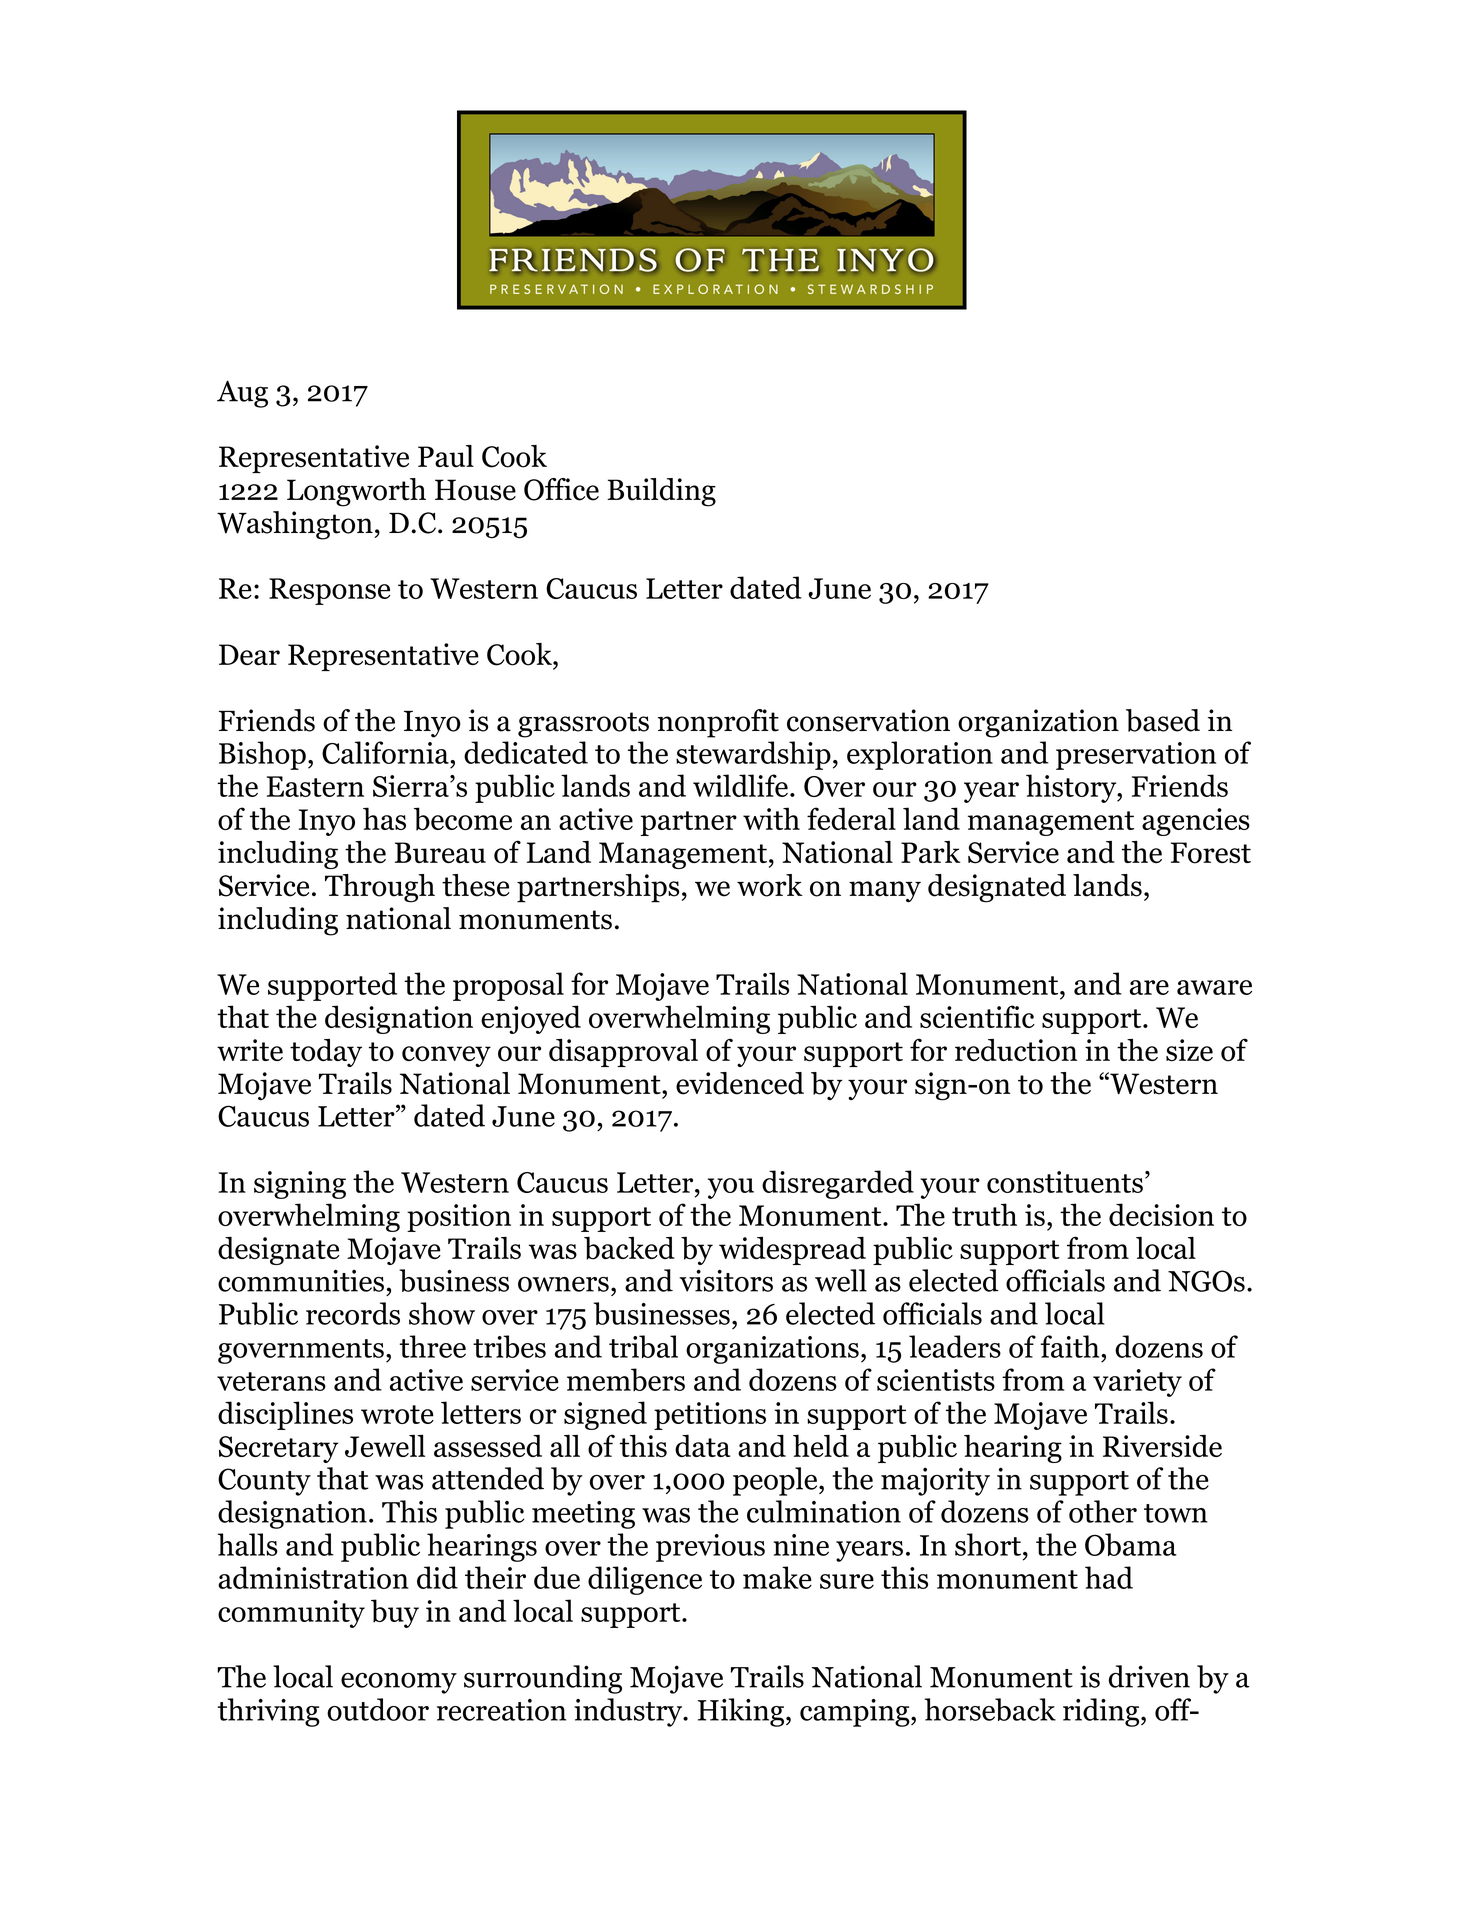 The height and width of the screenshot is (1916, 1480). I want to click on aware, so click(1214, 987).
